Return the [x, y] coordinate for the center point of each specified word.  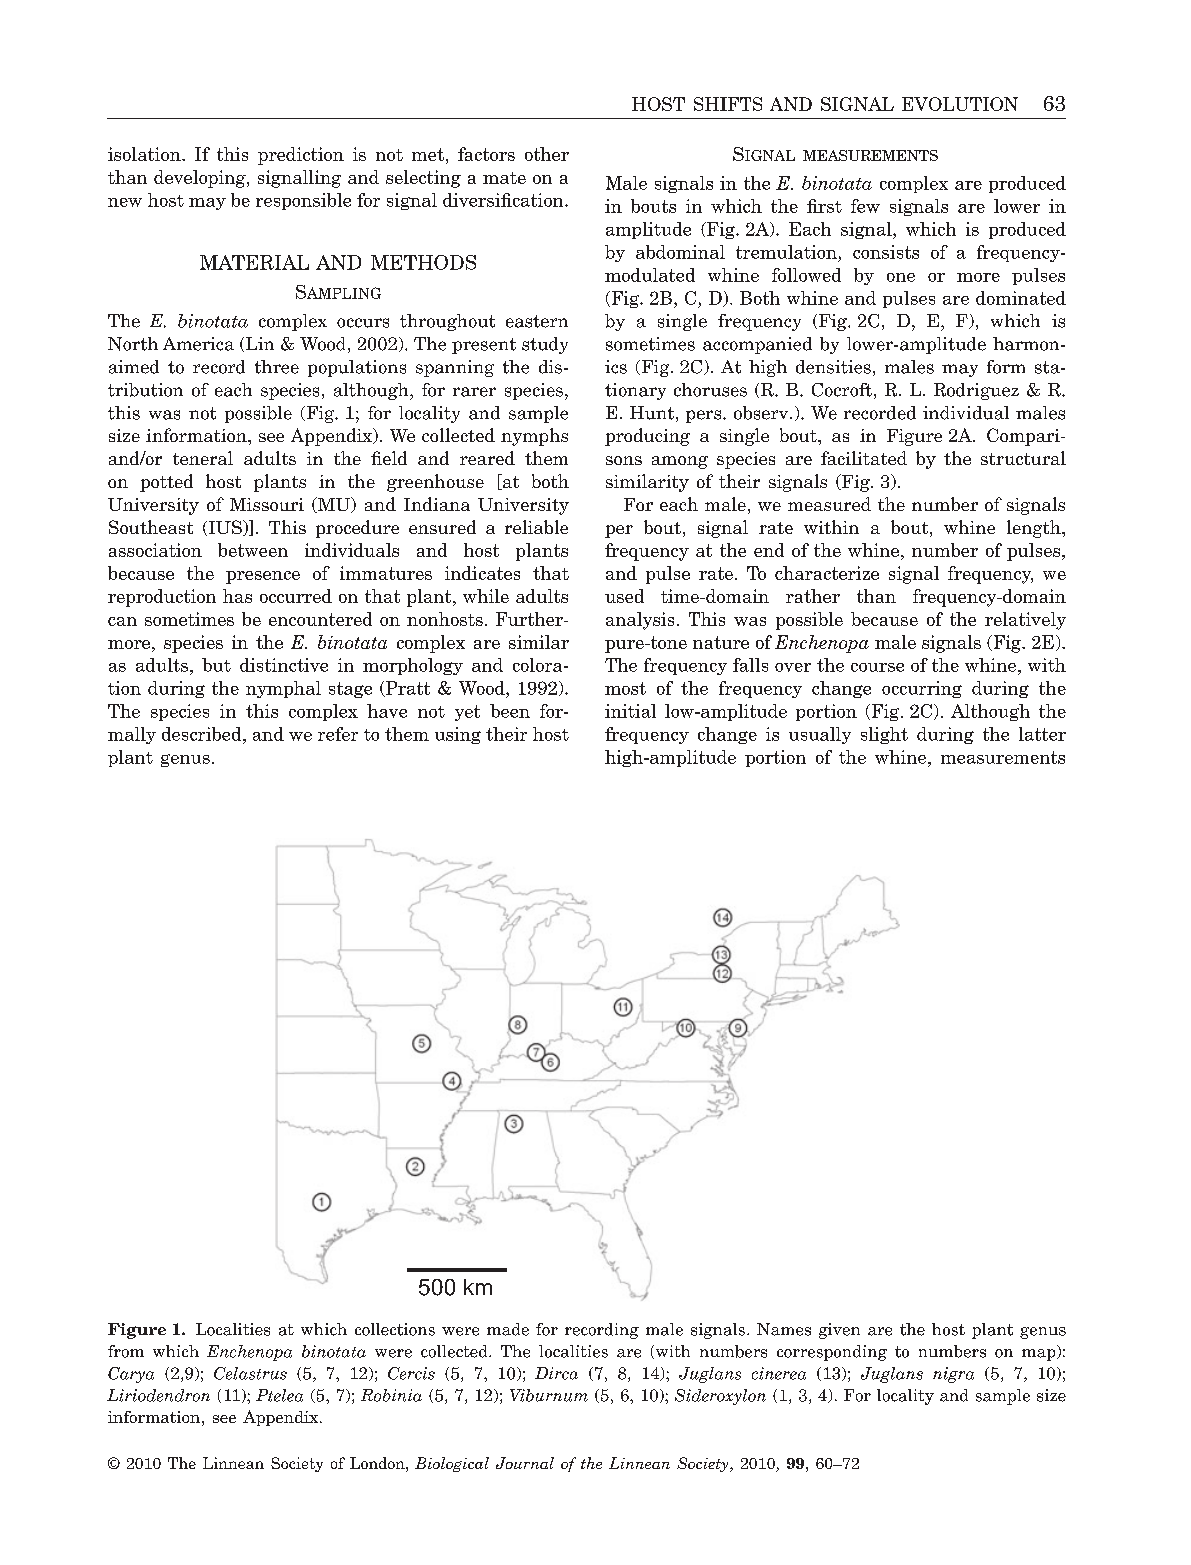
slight [884, 735]
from [126, 1351]
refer [338, 734]
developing [201, 179]
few [865, 206]
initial [630, 711]
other [547, 154]
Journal [525, 1463]
